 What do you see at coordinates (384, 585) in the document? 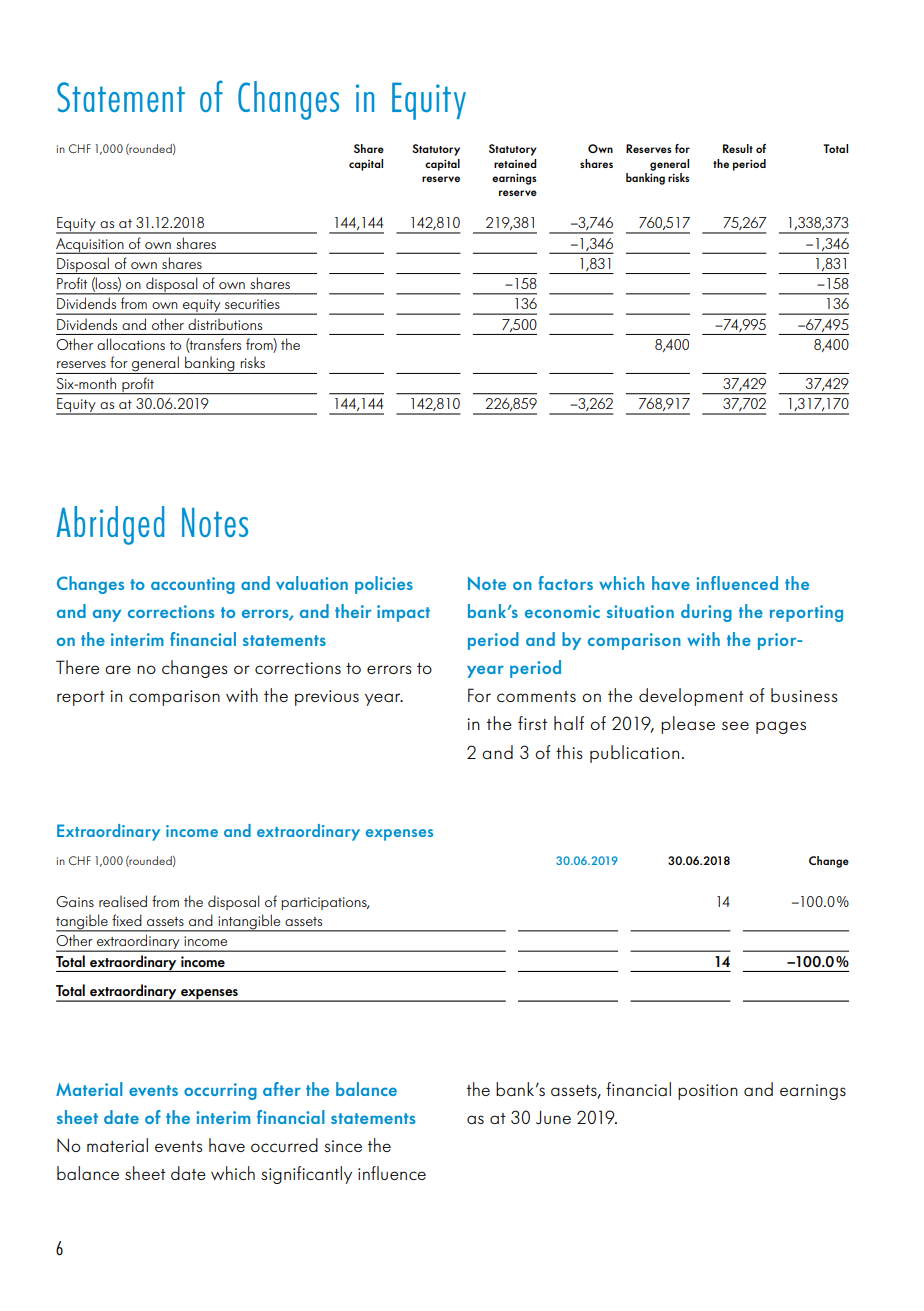
I see `policies` at bounding box center [384, 585].
